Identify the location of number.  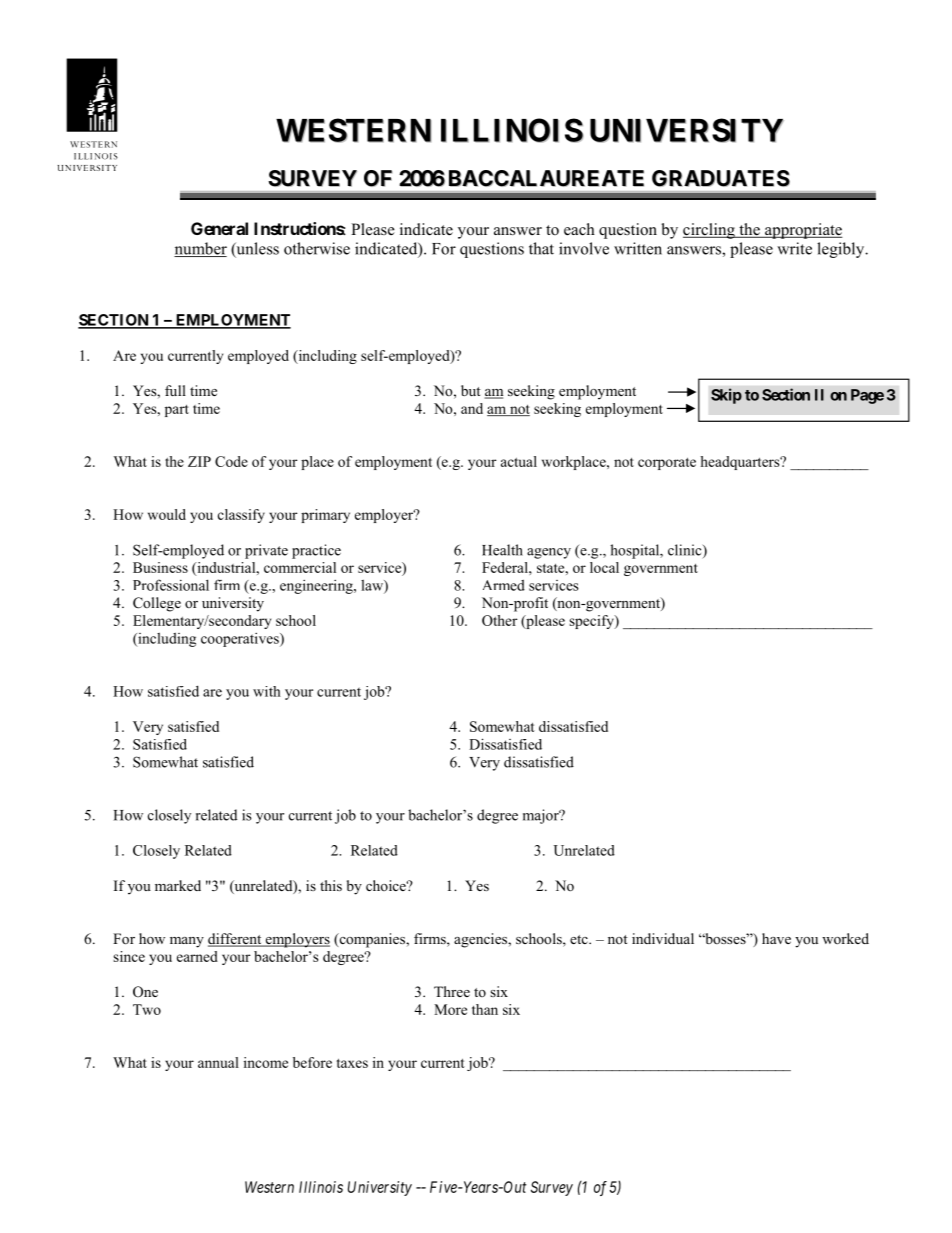
(200, 249).
